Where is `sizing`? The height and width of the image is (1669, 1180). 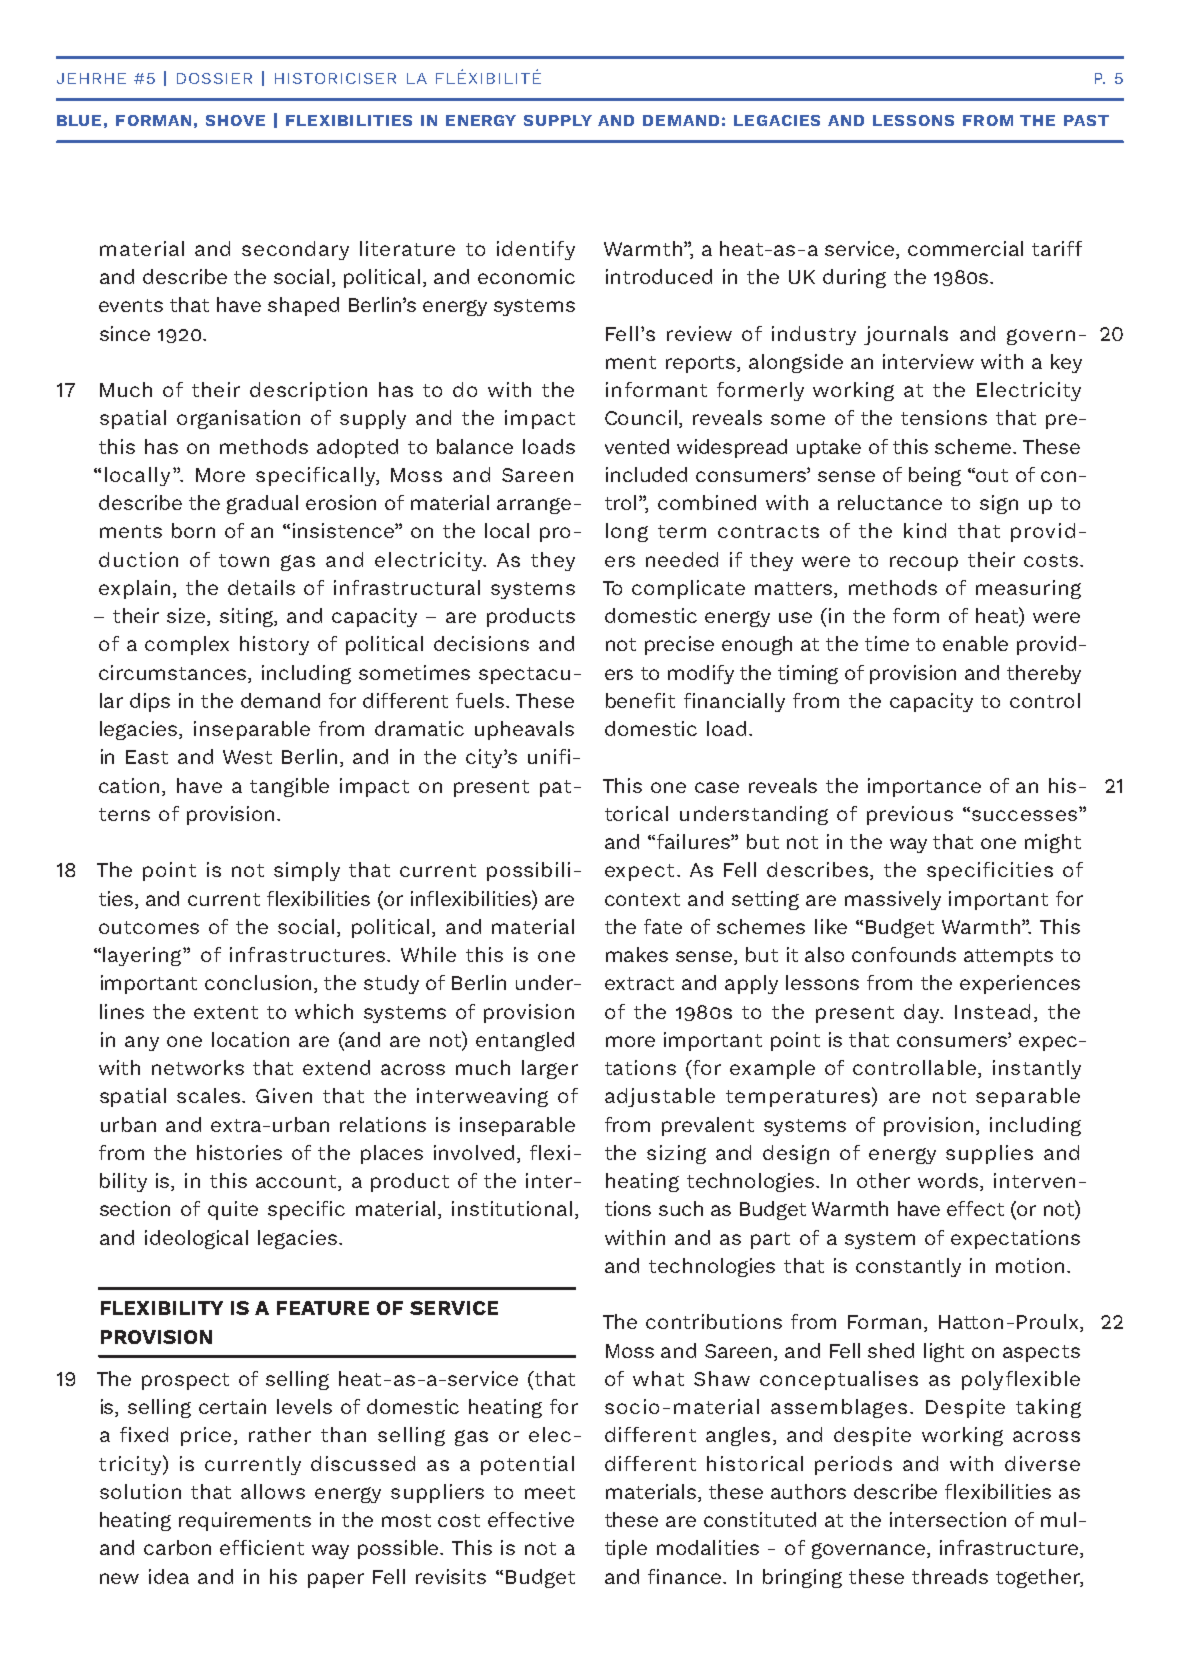
sizing is located at coordinates (676, 1154).
